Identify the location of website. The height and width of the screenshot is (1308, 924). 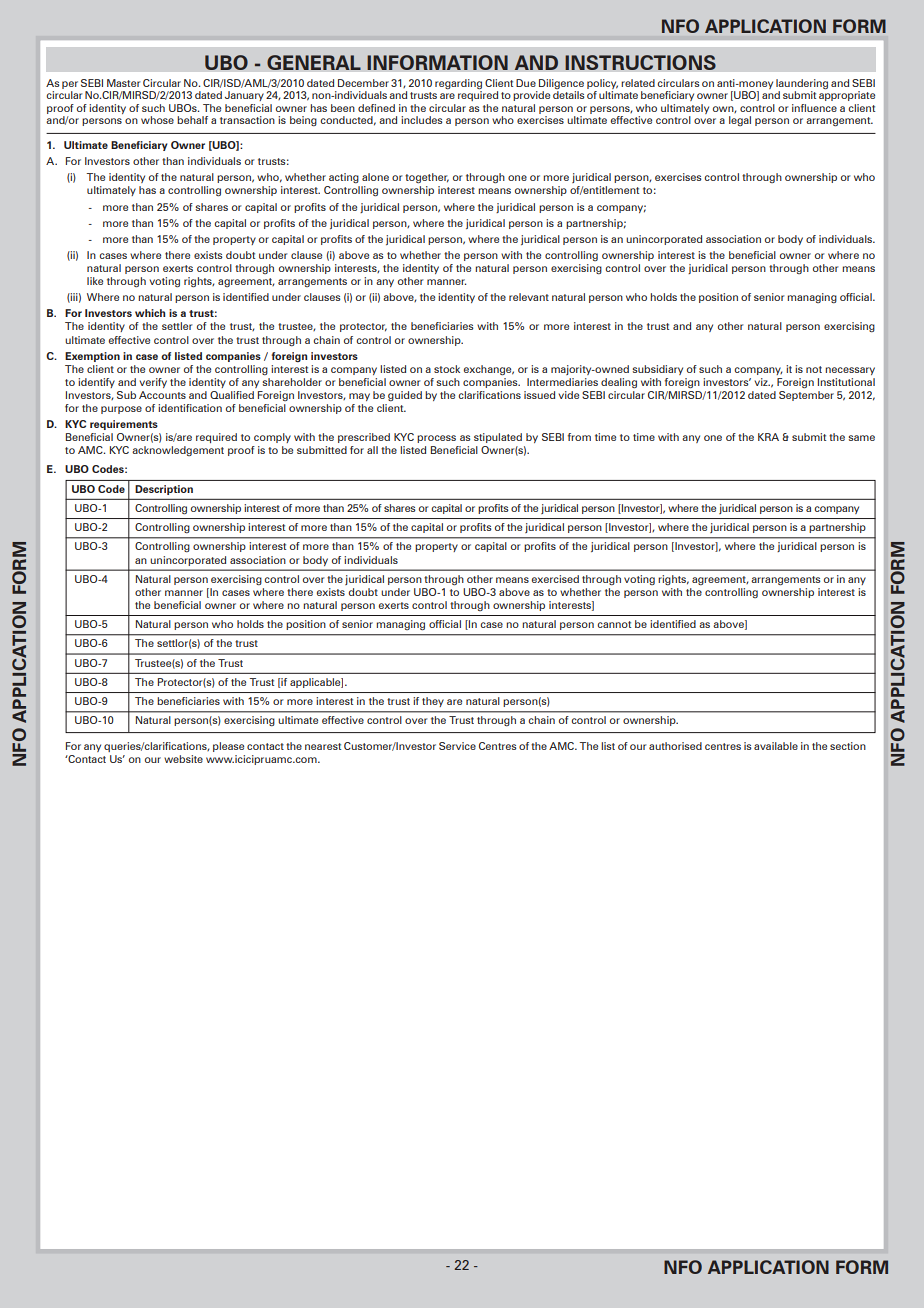
(183, 759).
